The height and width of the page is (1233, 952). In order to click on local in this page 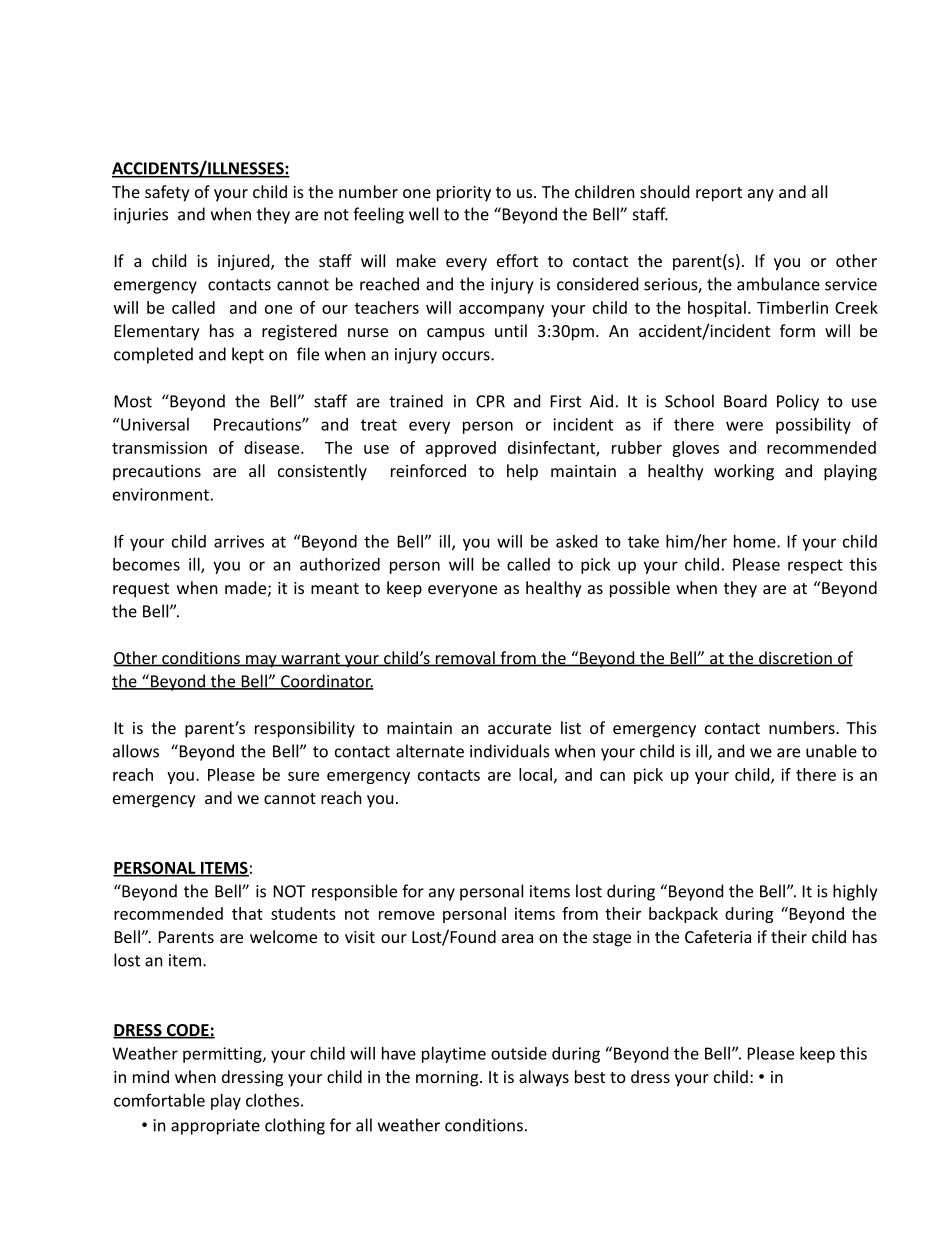, I will do `click(535, 774)`.
